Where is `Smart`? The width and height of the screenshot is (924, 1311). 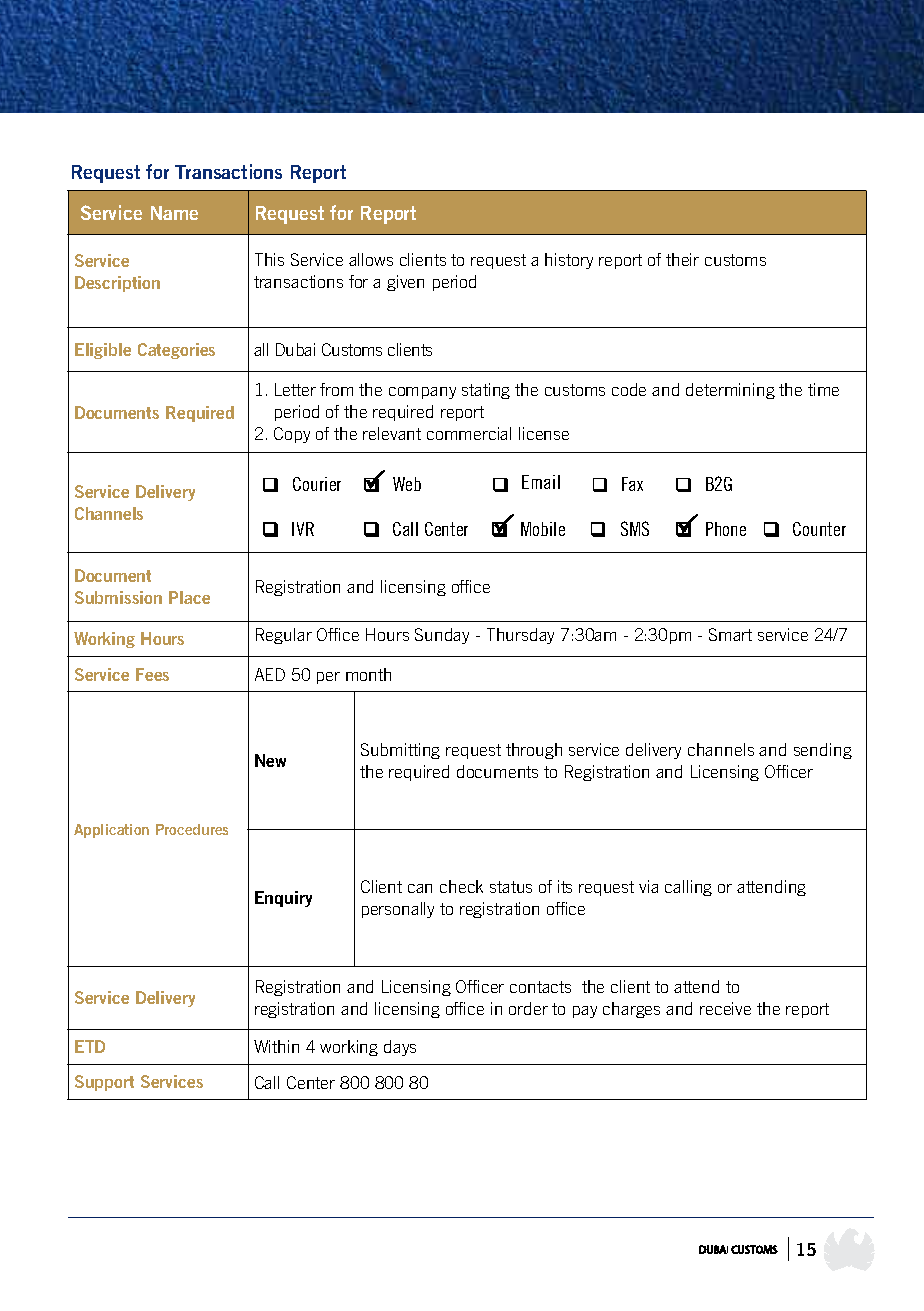
Smart is located at coordinates (730, 634).
